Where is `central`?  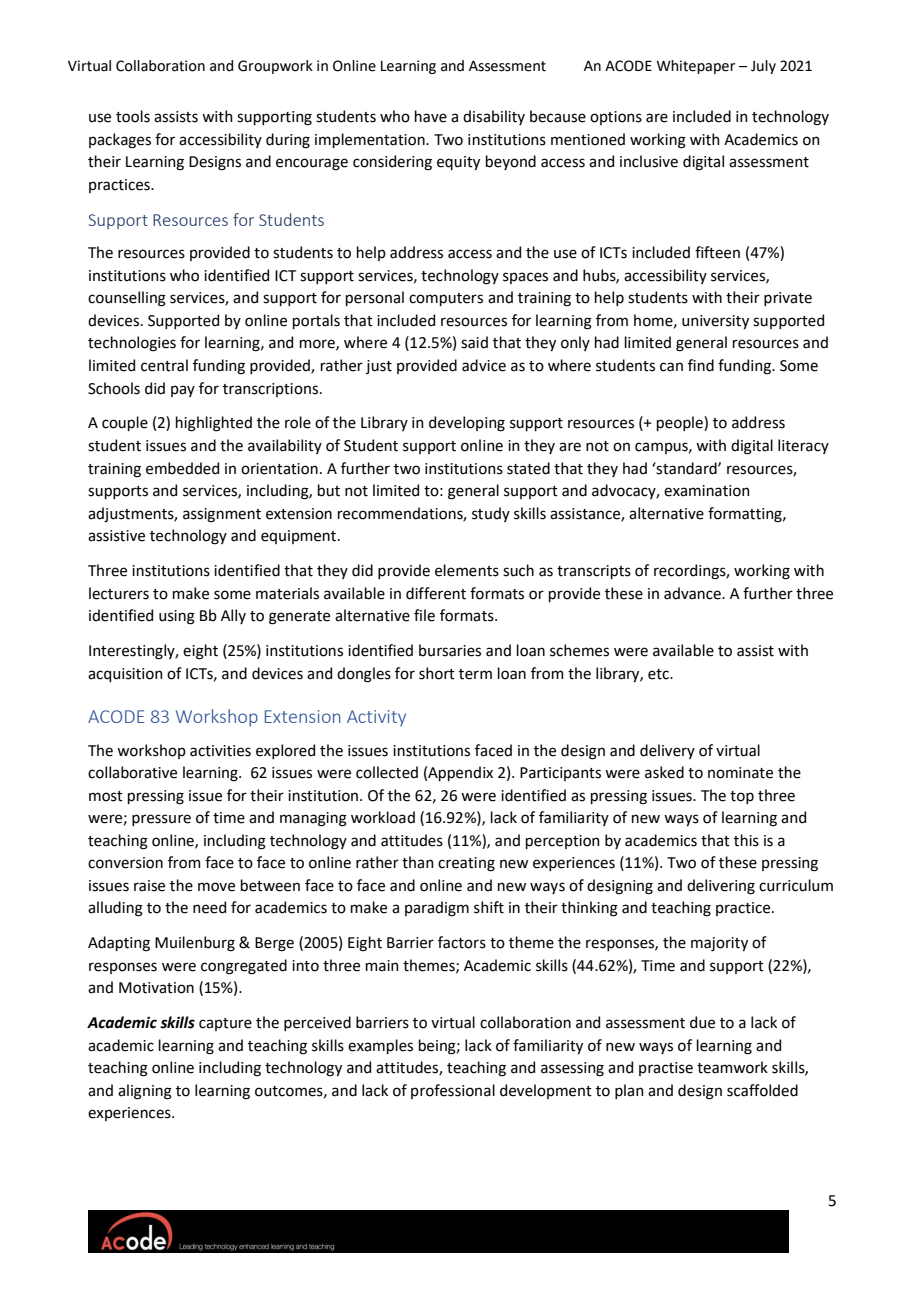
central is located at coordinates (164, 365).
